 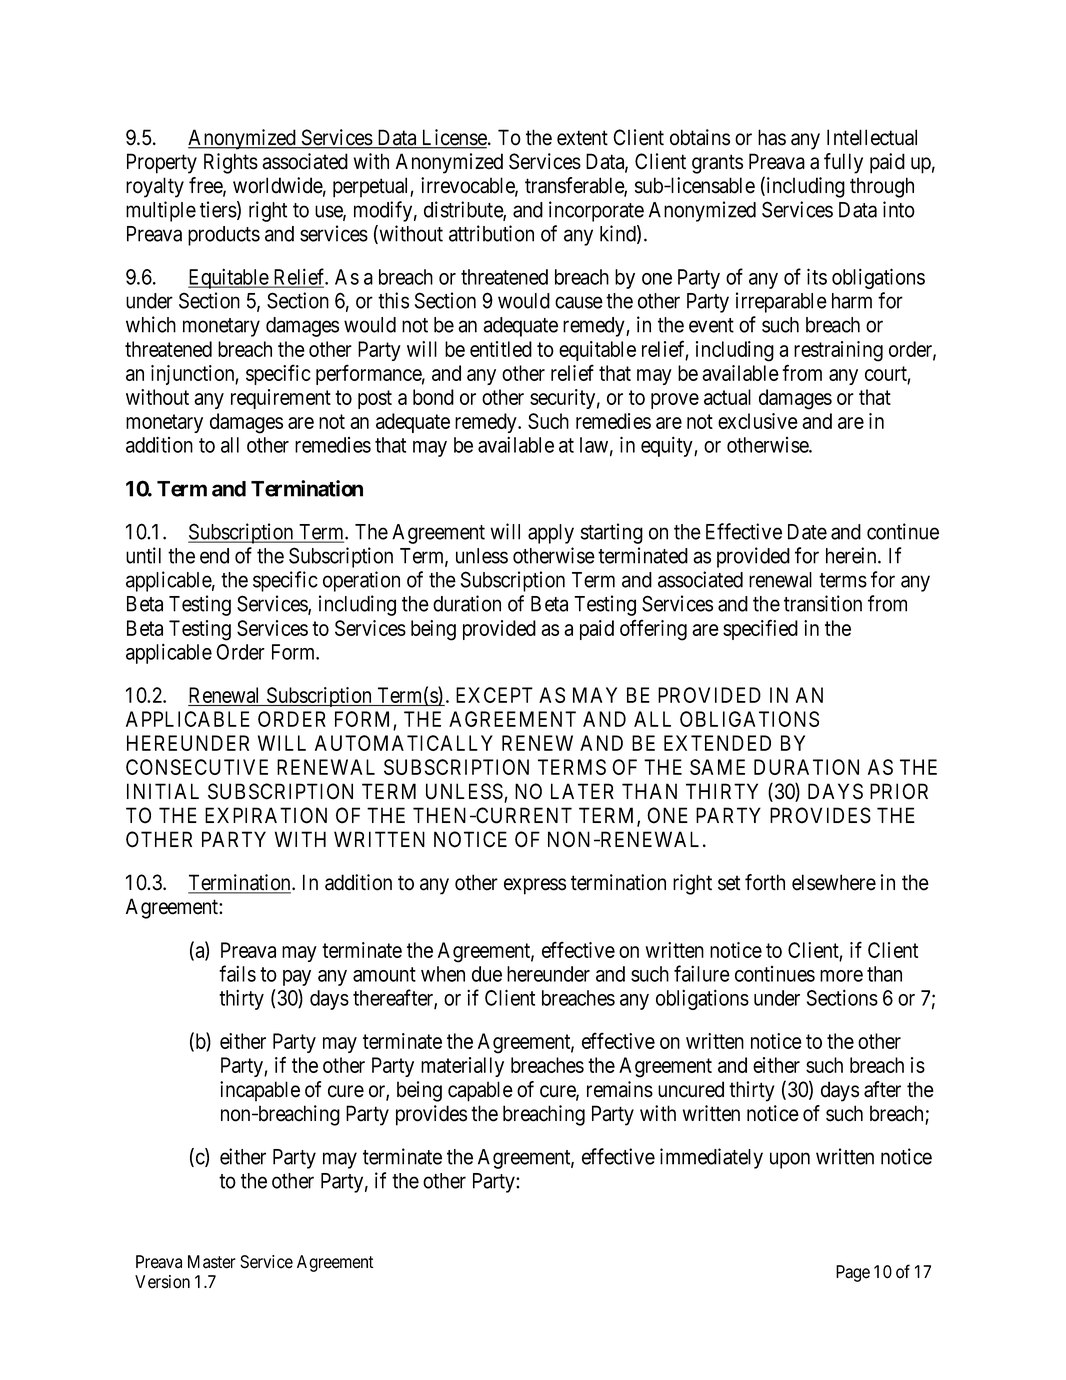 What do you see at coordinates (197, 767) in the page?
I see `CONSECUTIVE` at bounding box center [197, 767].
